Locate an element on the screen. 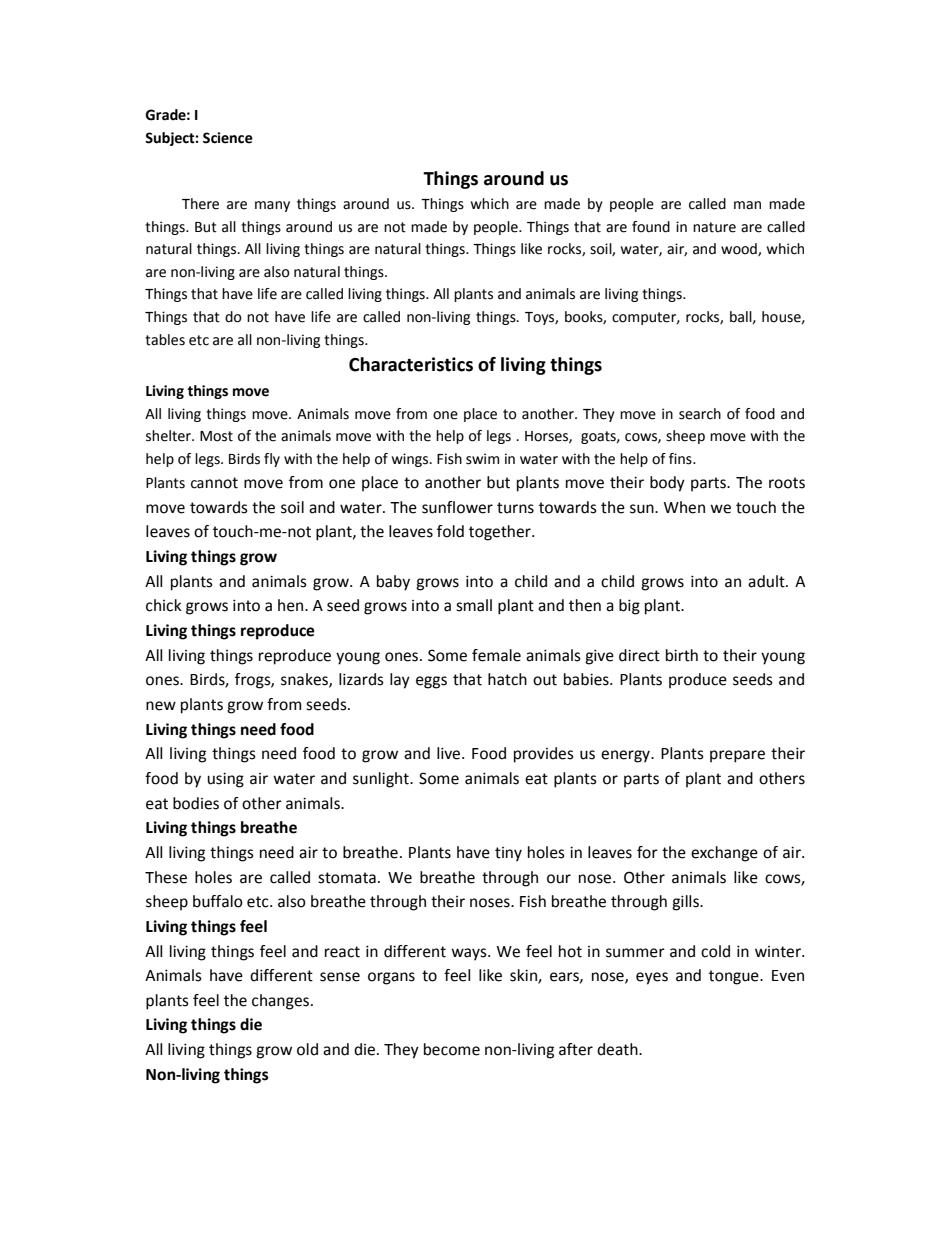 The image size is (952, 1233). nature is located at coordinates (714, 227).
